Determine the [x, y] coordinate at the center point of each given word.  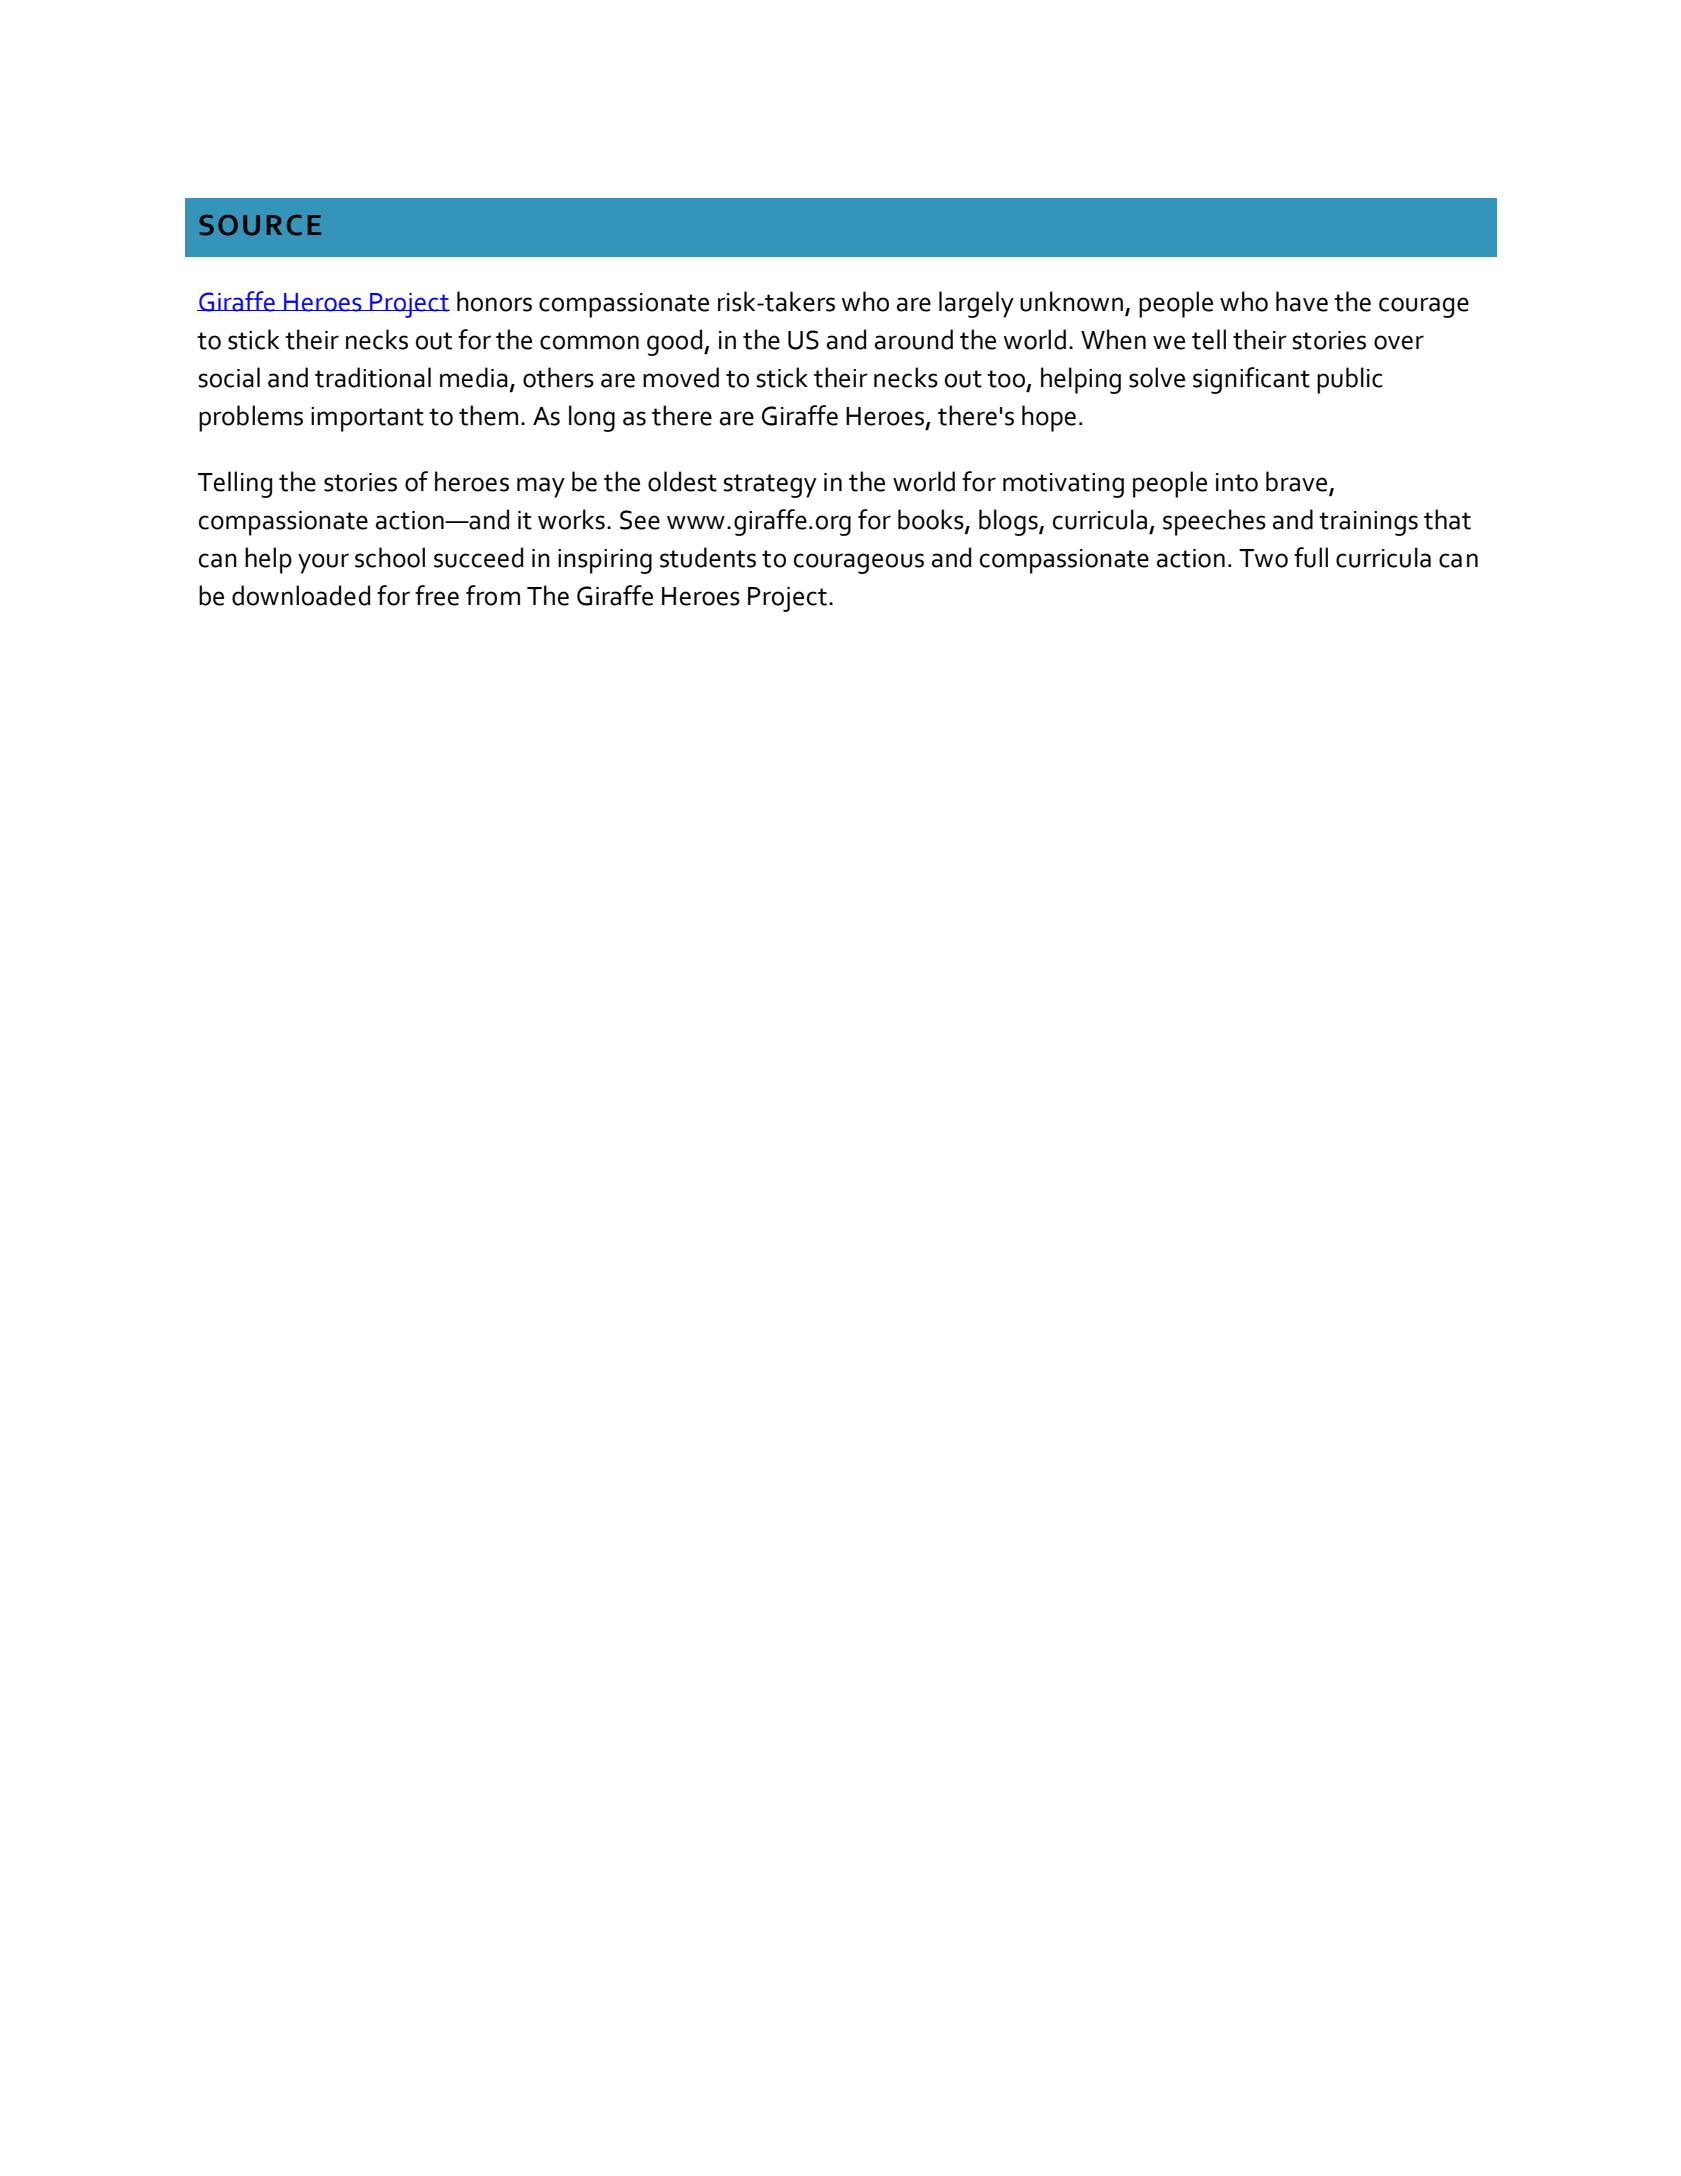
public [1350, 380]
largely [976, 304]
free [437, 595]
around [914, 339]
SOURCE [260, 225]
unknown [1071, 301]
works [571, 519]
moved [681, 377]
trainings [1368, 523]
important [367, 419]
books [932, 520]
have [1302, 301]
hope [1049, 418]
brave [1296, 481]
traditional [373, 377]
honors [494, 301]
